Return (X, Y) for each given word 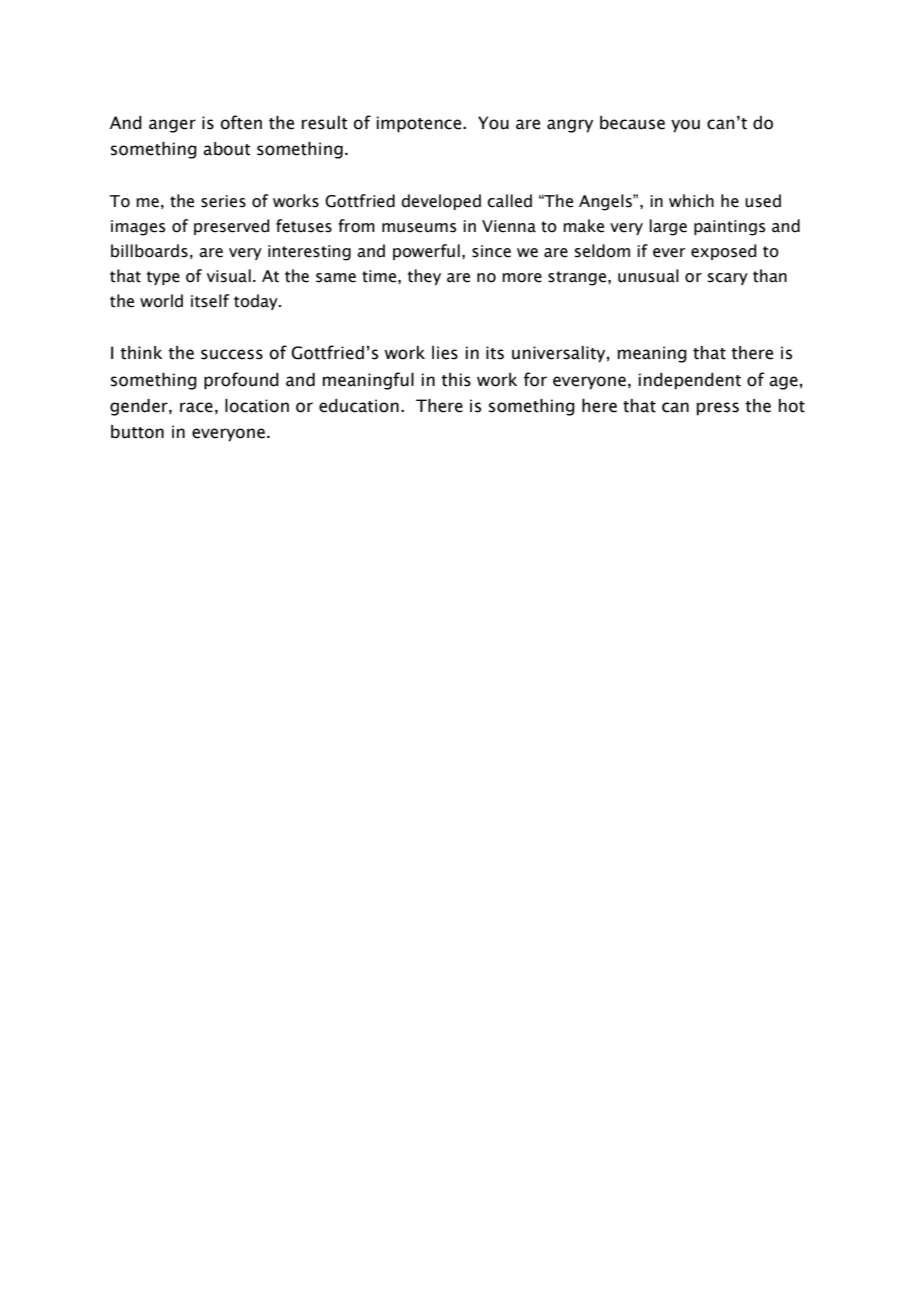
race (196, 407)
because (632, 123)
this (456, 380)
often (241, 122)
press (718, 409)
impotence (420, 124)
